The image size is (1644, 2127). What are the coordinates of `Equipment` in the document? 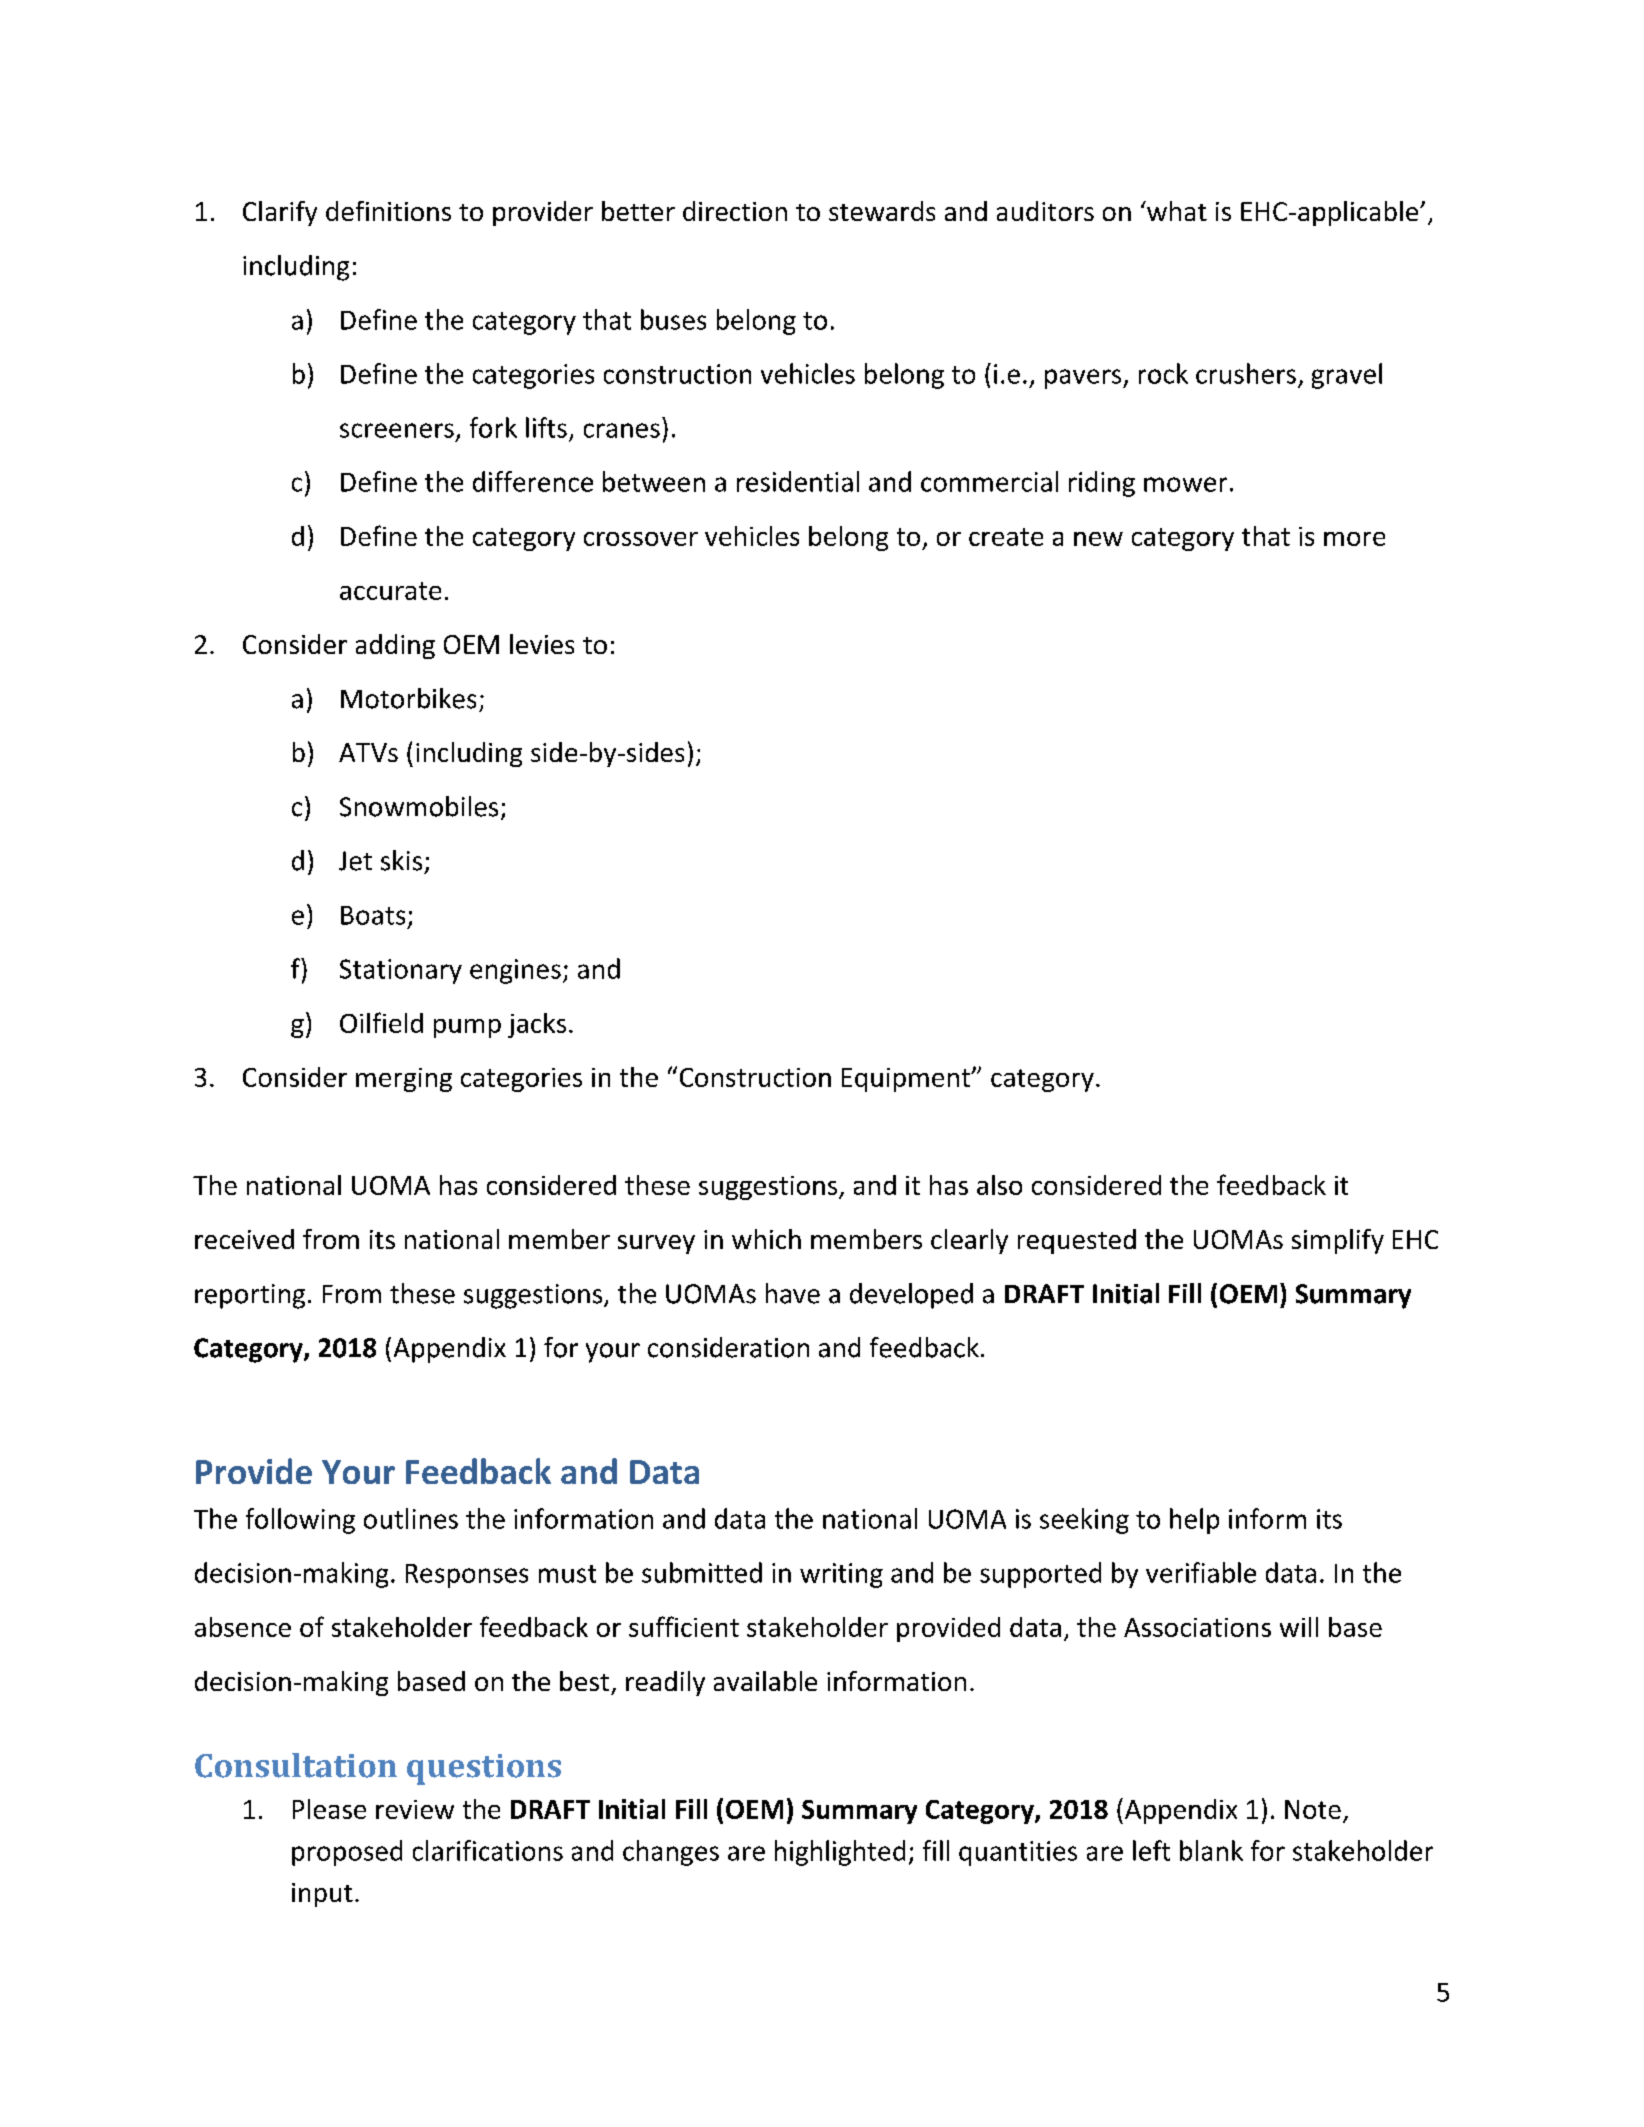 It's located at (907, 1080).
